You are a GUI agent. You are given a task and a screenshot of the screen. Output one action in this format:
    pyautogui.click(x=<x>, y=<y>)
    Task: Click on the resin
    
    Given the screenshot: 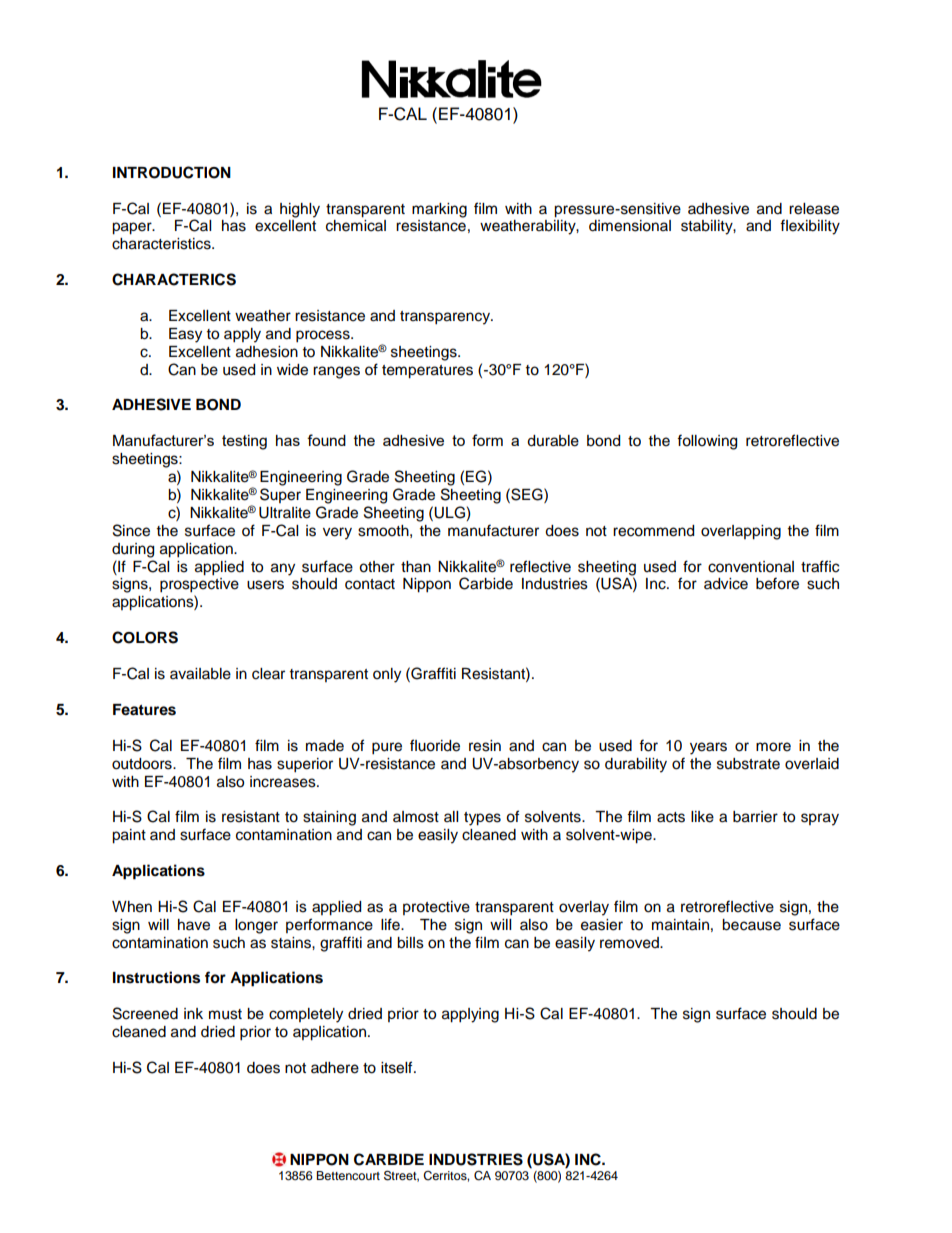 What is the action you would take?
    pyautogui.click(x=485, y=746)
